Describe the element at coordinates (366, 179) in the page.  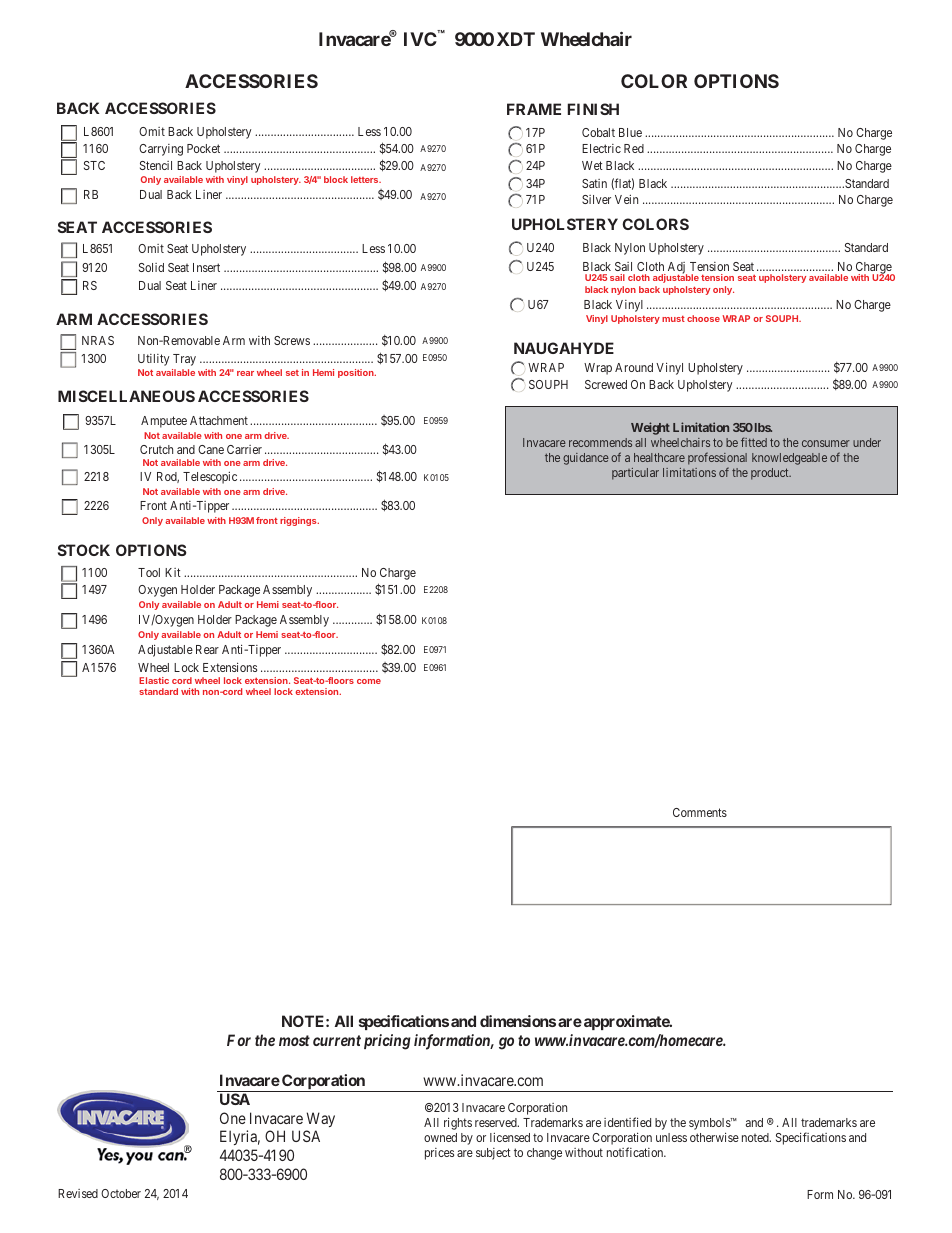
I see `letters` at that location.
